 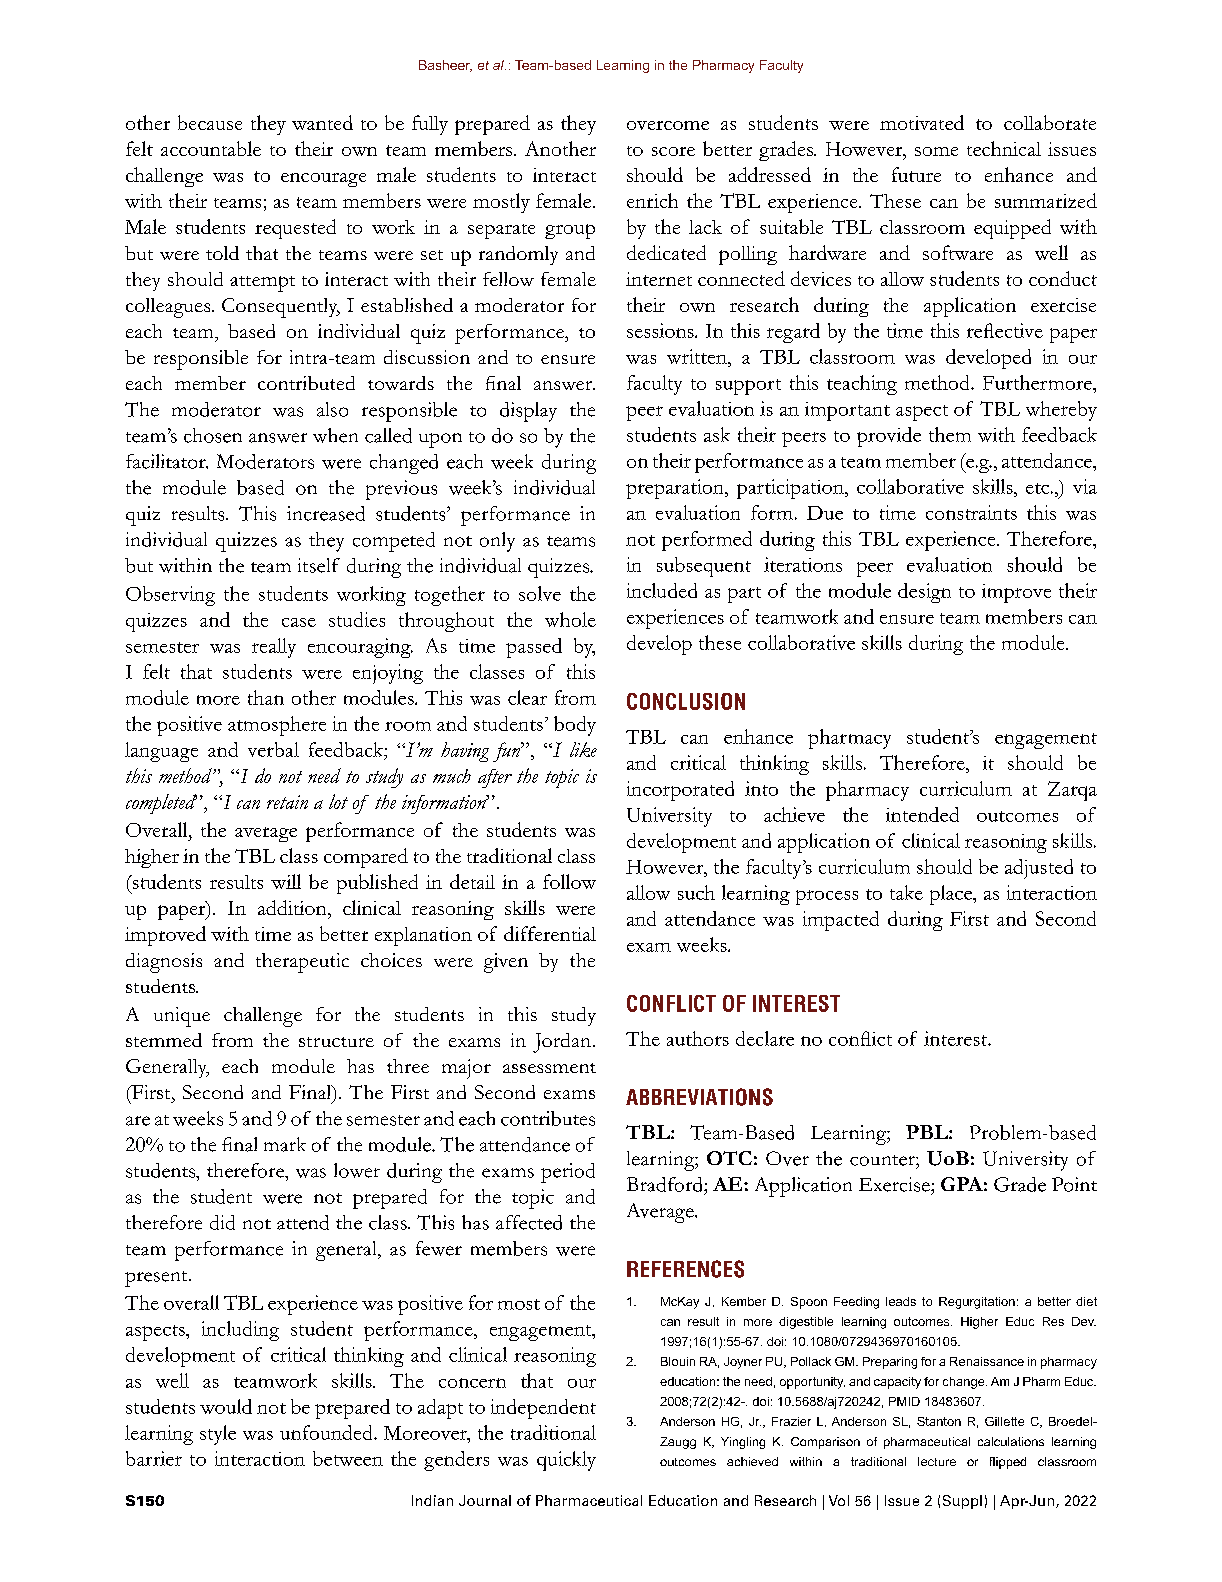 I want to click on place, so click(x=952, y=895).
